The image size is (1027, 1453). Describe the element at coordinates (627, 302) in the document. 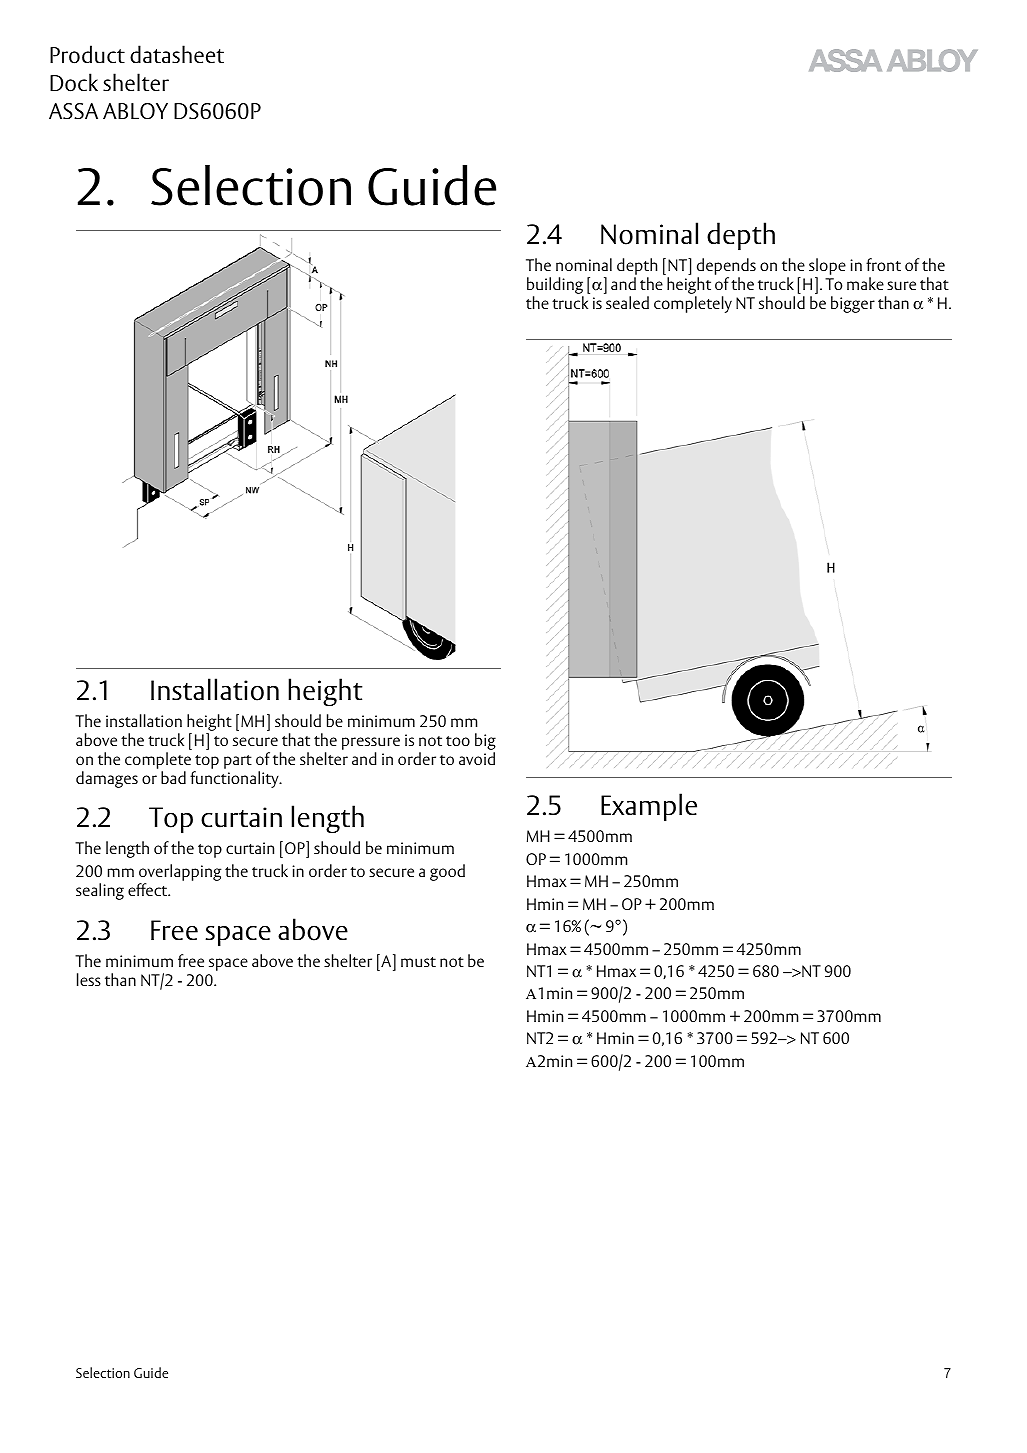

I see `sealed` at that location.
